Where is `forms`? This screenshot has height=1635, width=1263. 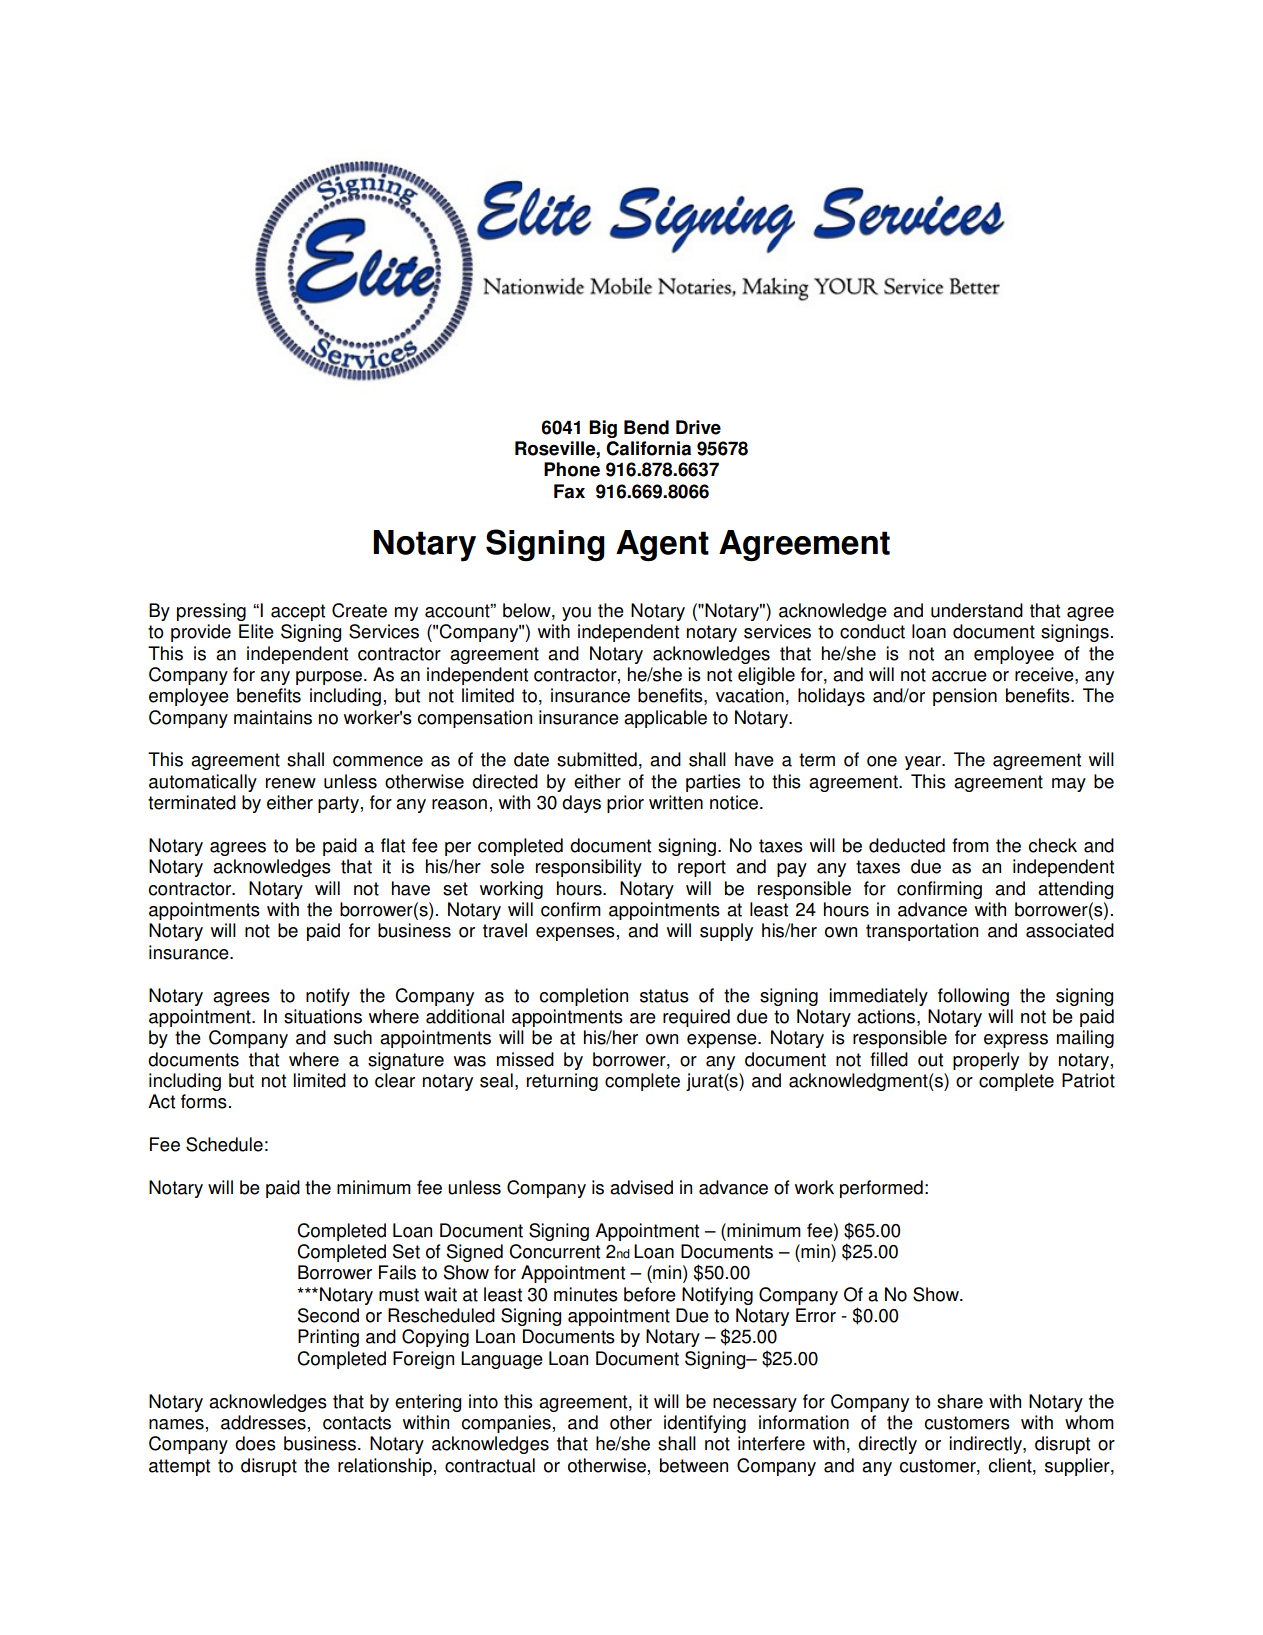
forms is located at coordinates (204, 1101).
